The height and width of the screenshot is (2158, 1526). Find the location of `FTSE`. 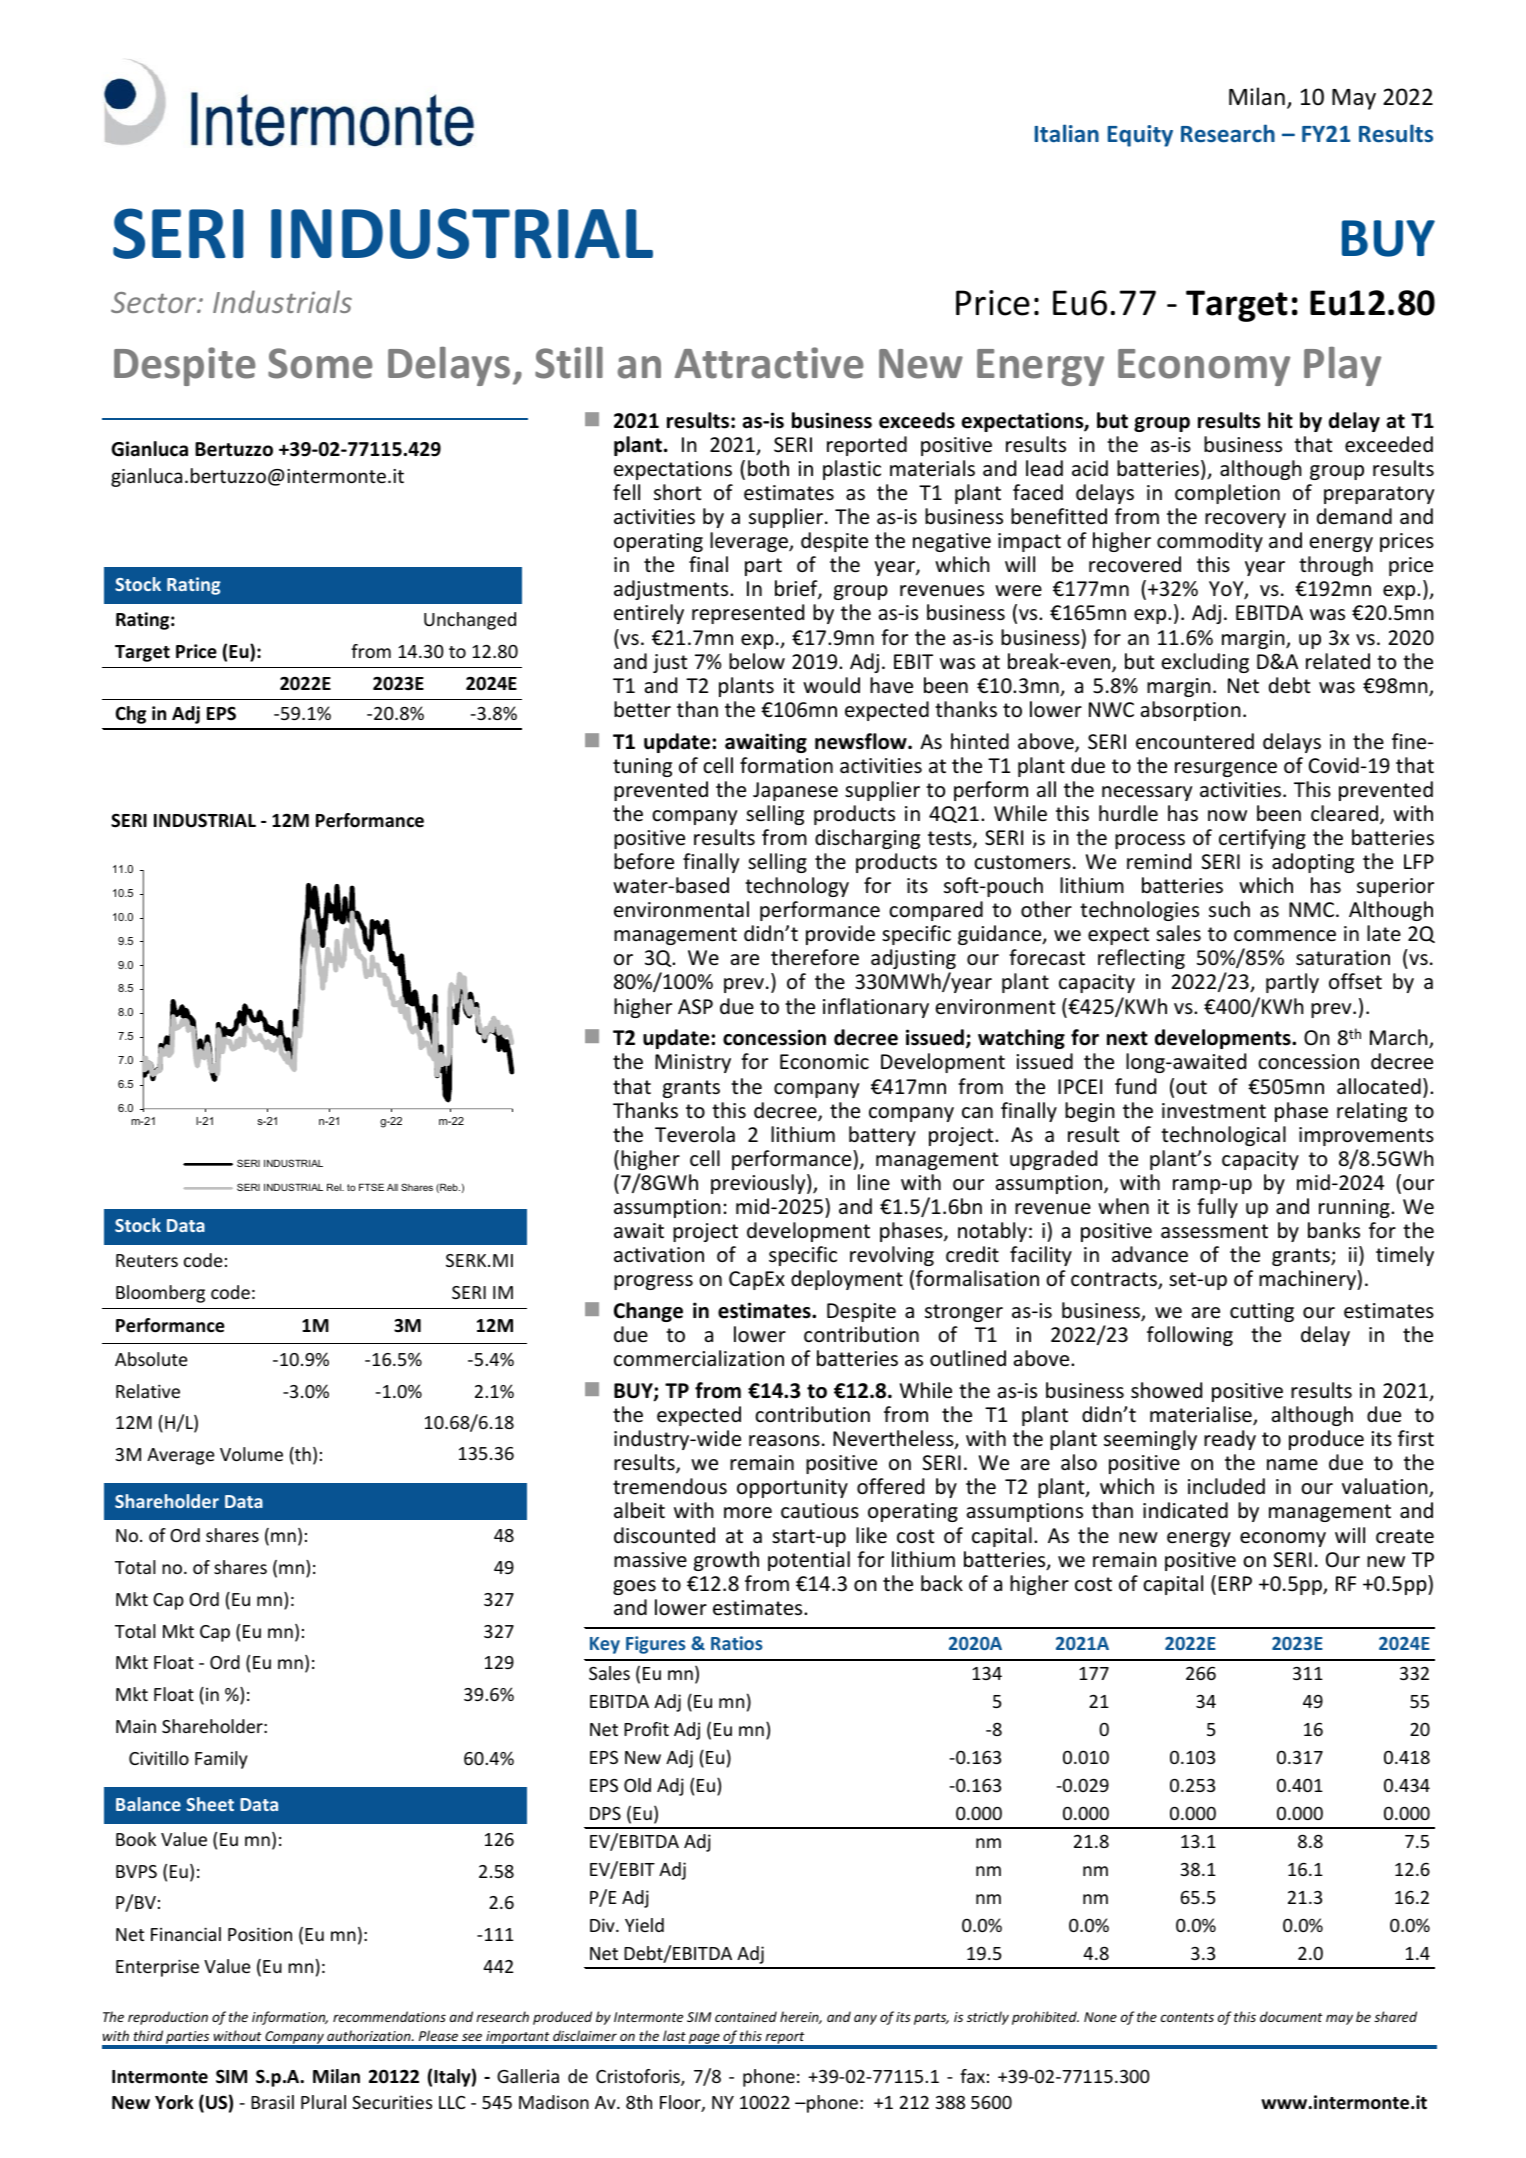

FTSE is located at coordinates (371, 1187).
